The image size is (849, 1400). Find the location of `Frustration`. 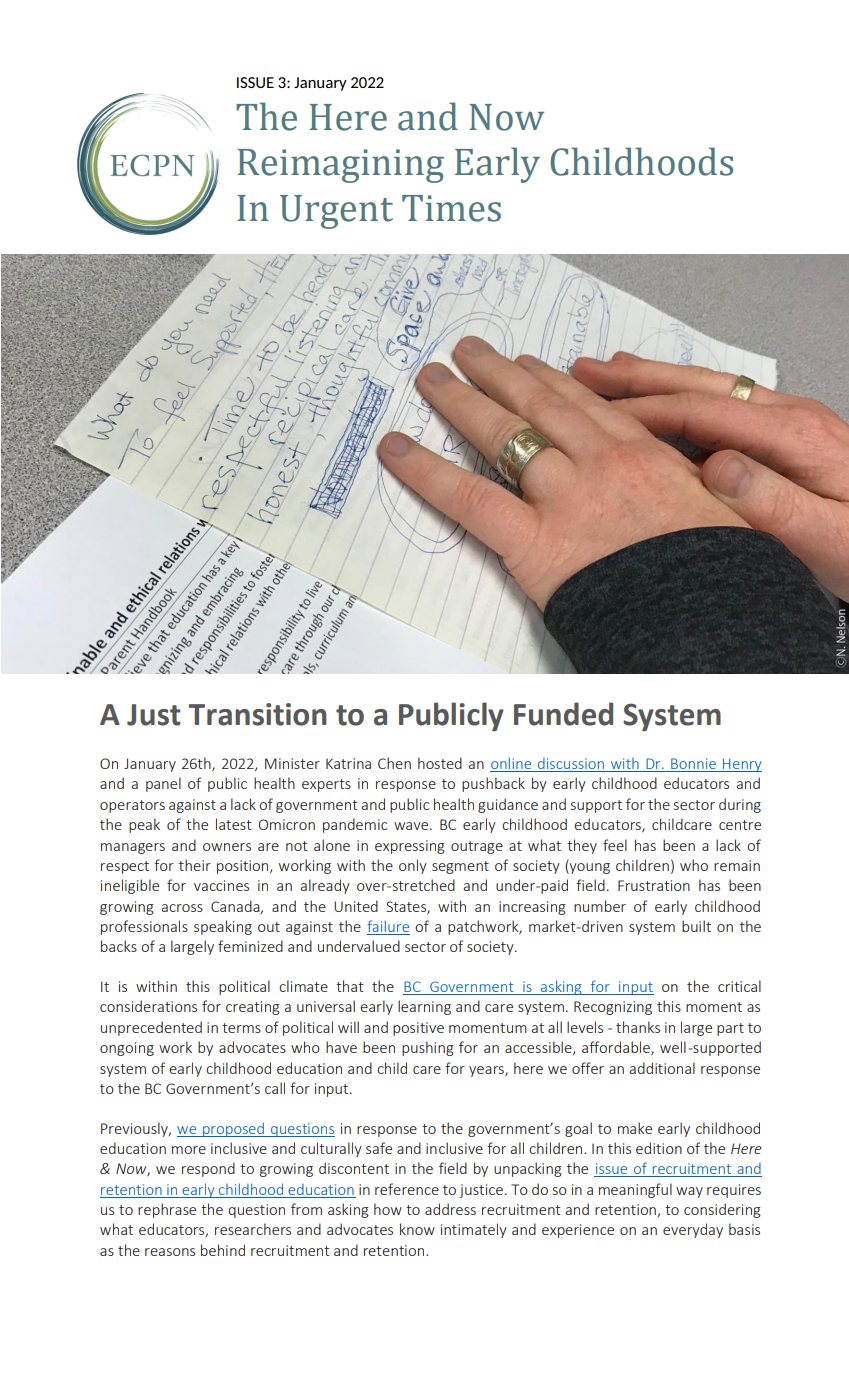

Frustration is located at coordinates (654, 885).
